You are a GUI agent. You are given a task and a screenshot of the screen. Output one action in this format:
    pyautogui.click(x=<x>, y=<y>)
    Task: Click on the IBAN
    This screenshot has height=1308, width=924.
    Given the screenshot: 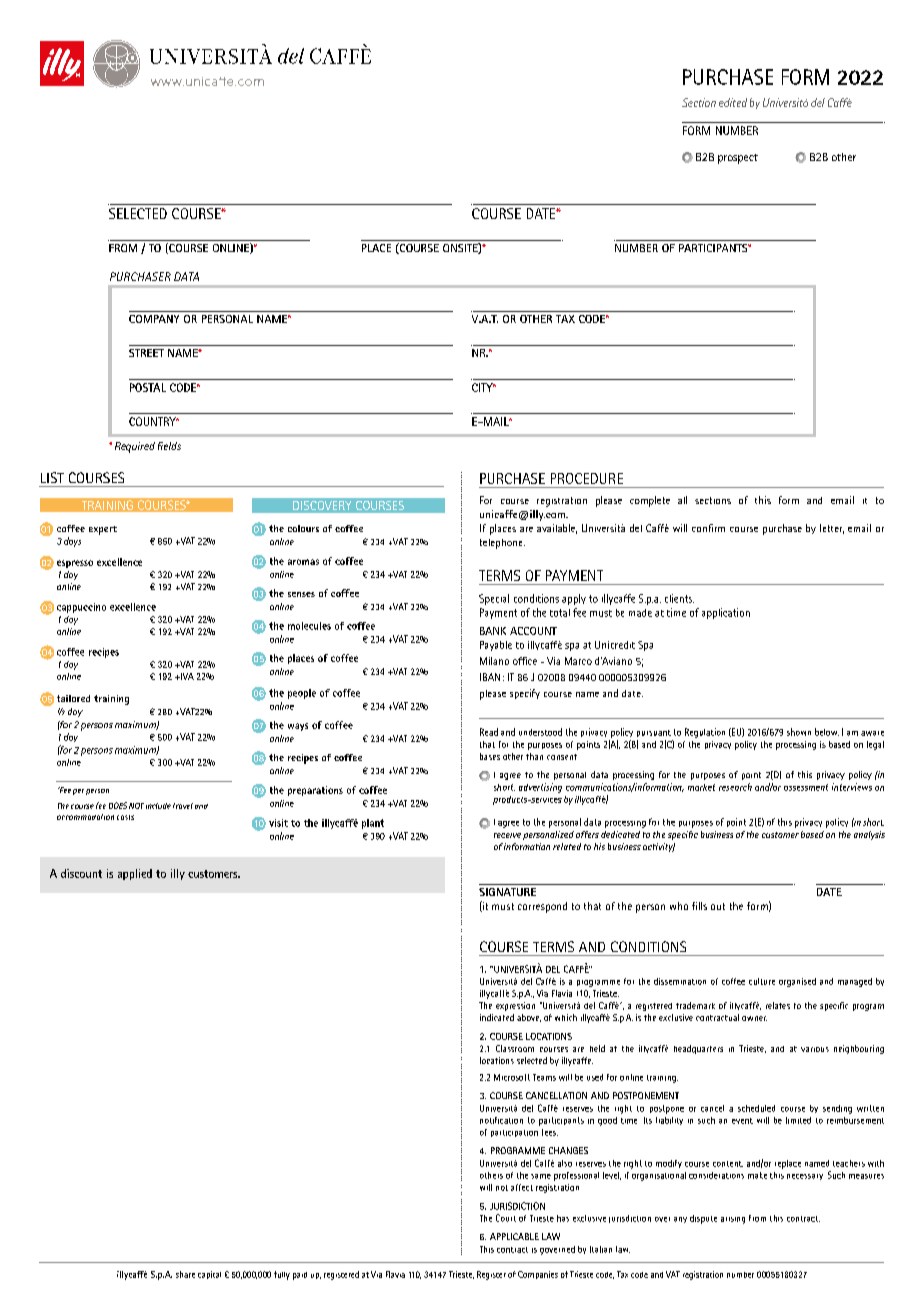 What is the action you would take?
    pyautogui.click(x=490, y=677)
